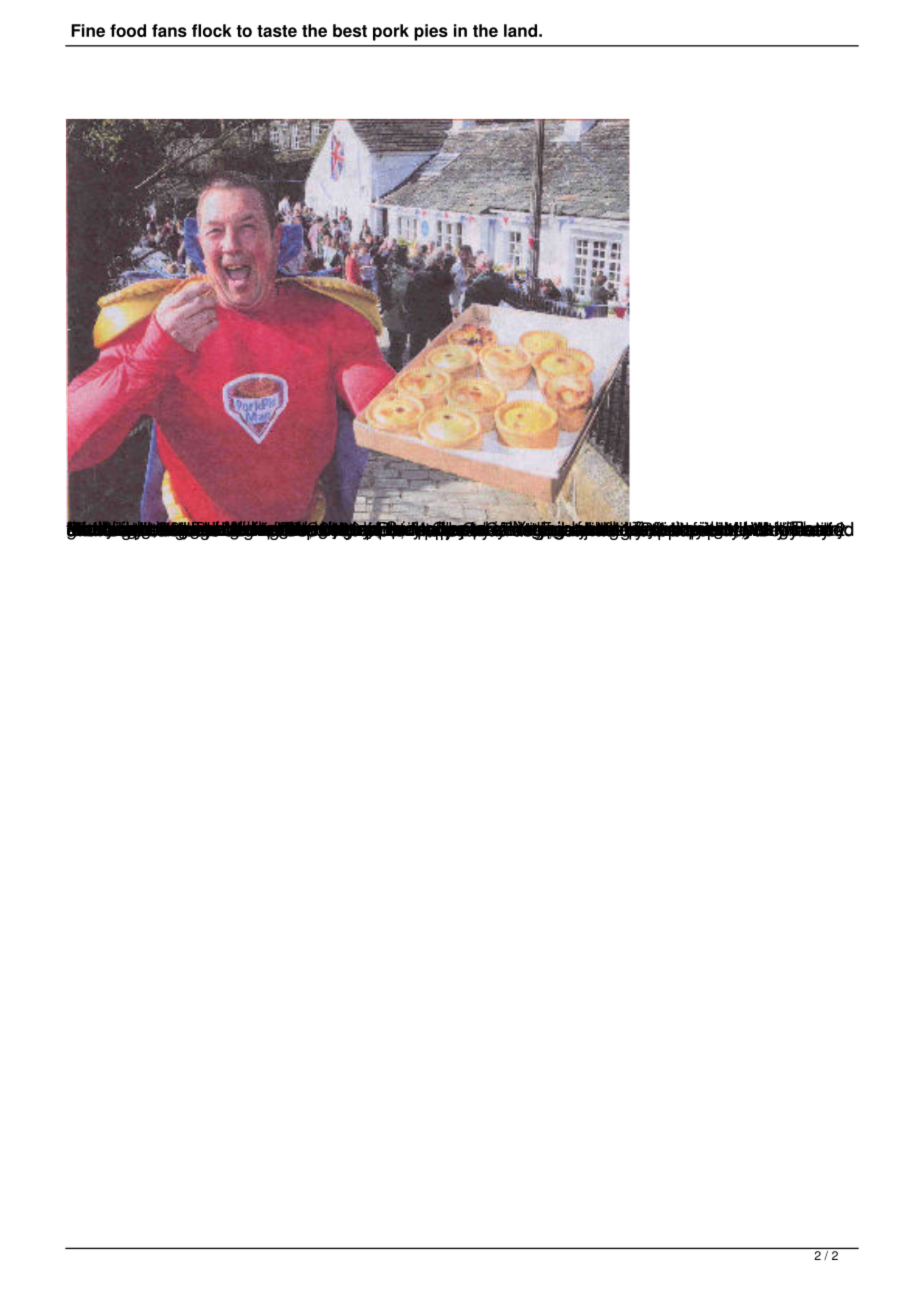 Image resolution: width=924 pixels, height=1308 pixels. I want to click on Fine, so click(88, 30).
